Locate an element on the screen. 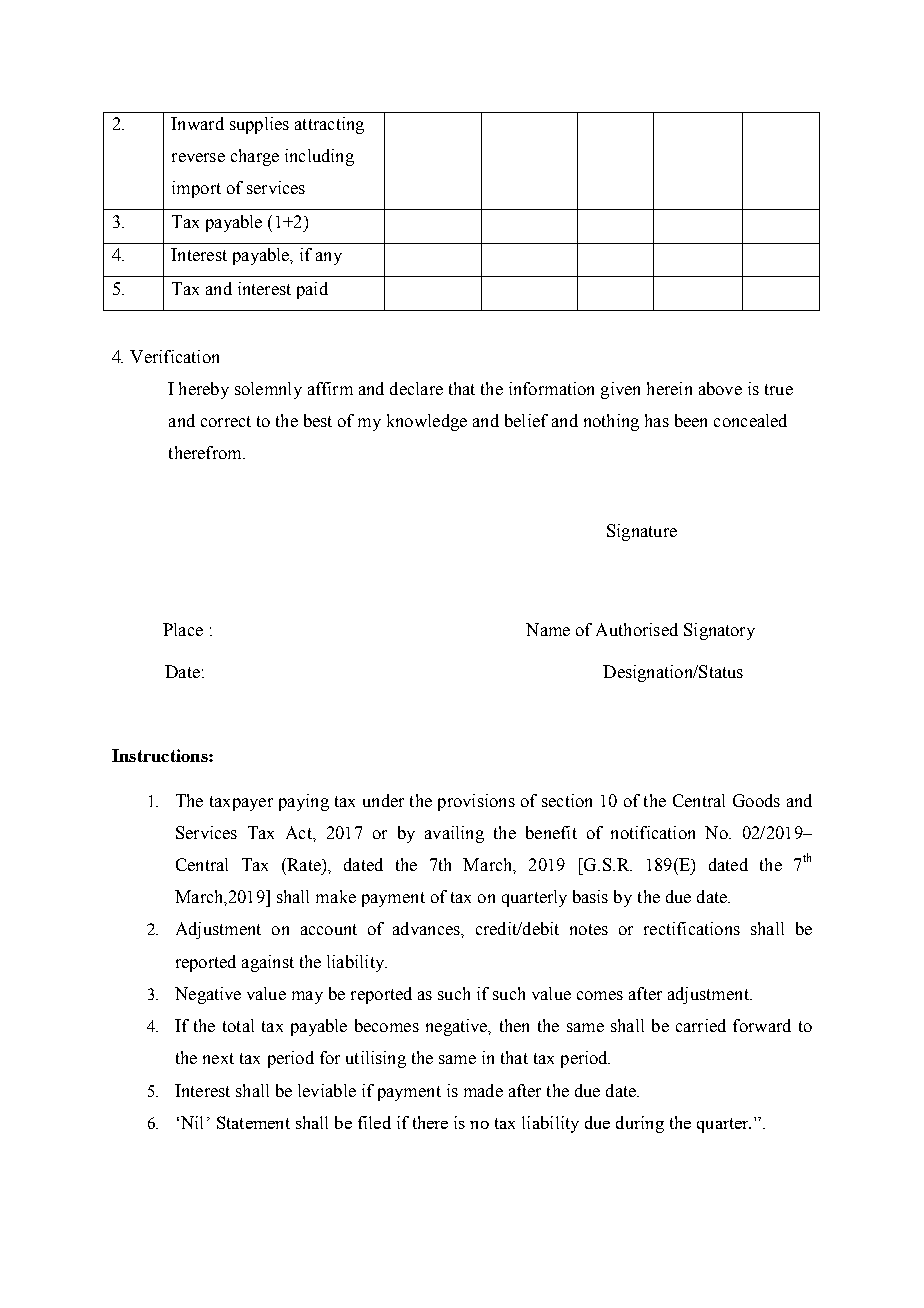  charge is located at coordinates (255, 157).
